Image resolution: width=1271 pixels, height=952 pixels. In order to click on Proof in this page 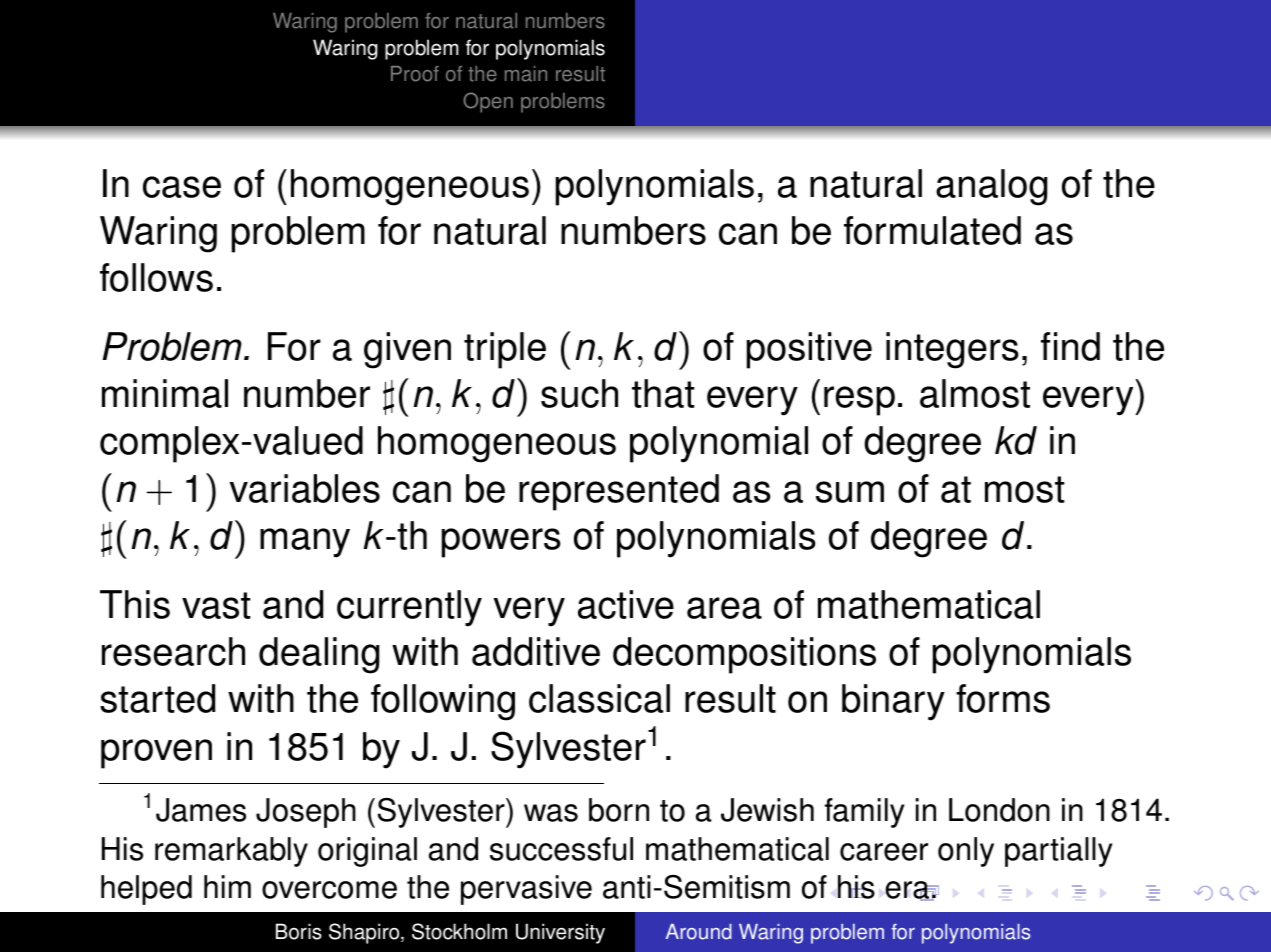, I will do `click(415, 74)`.
